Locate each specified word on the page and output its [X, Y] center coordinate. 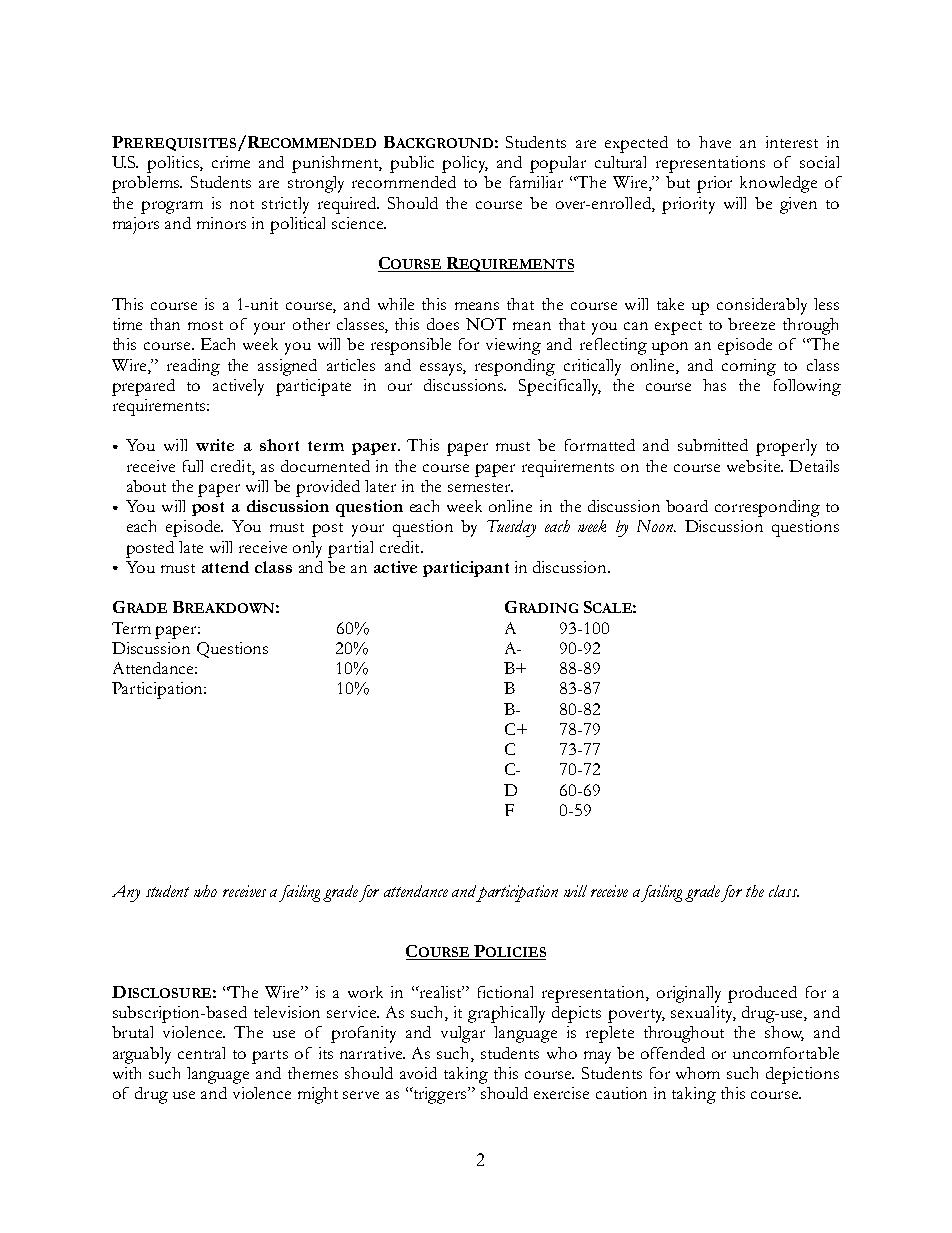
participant [466, 569]
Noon [656, 526]
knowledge [778, 184]
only [307, 549]
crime [231, 162]
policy [465, 164]
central [201, 1053]
